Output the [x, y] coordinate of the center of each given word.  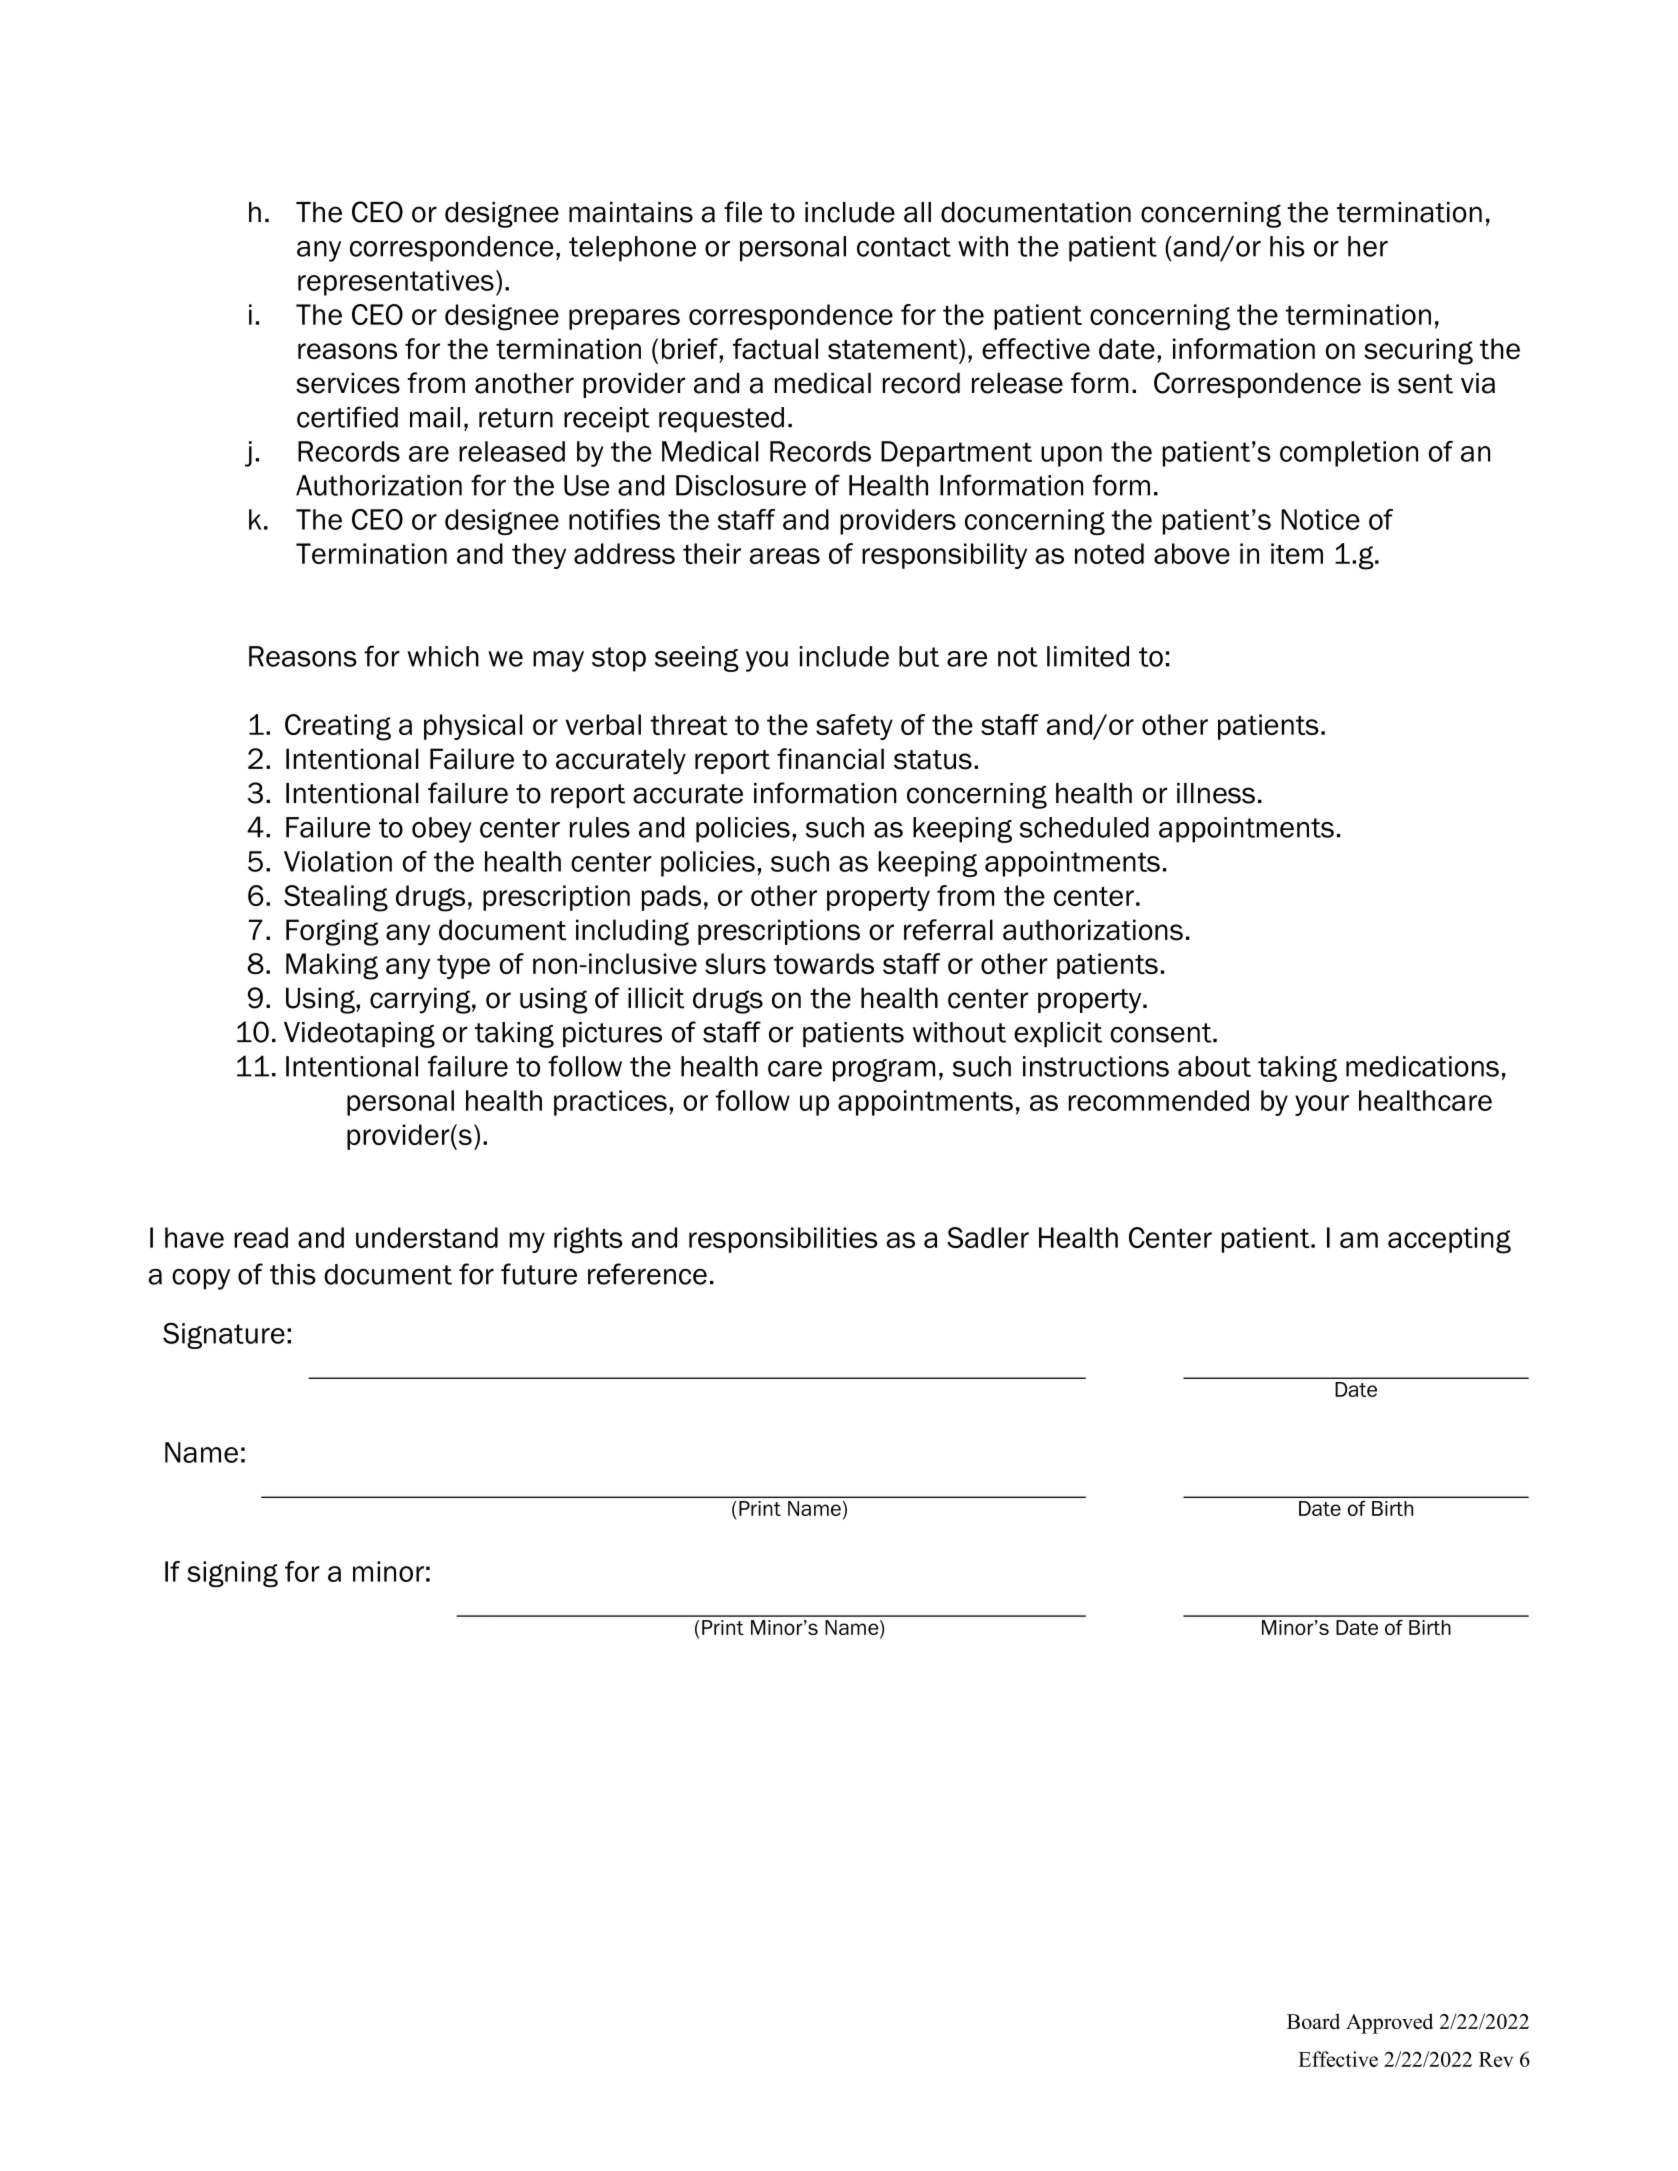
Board [1313, 2021]
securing [1418, 351]
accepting [1449, 1240]
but [919, 656]
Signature [224, 1336]
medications [1422, 1066]
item [1297, 553]
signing [232, 1574]
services [348, 383]
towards [824, 963]
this [293, 1274]
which [443, 656]
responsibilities [783, 1240]
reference [647, 1274]
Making [332, 966]
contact [904, 247]
